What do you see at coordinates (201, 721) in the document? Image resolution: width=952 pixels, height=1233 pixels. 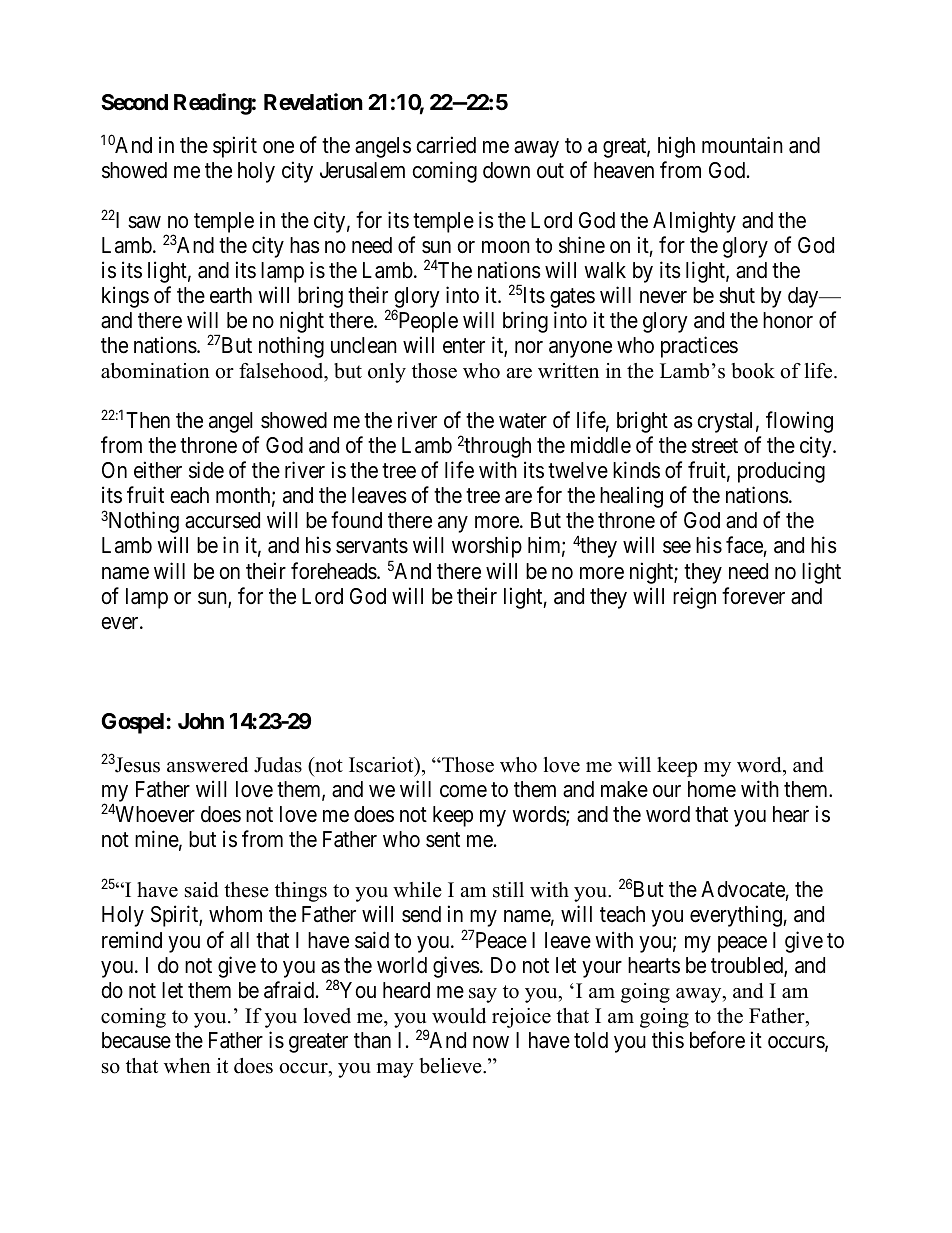 I see `John` at bounding box center [201, 721].
